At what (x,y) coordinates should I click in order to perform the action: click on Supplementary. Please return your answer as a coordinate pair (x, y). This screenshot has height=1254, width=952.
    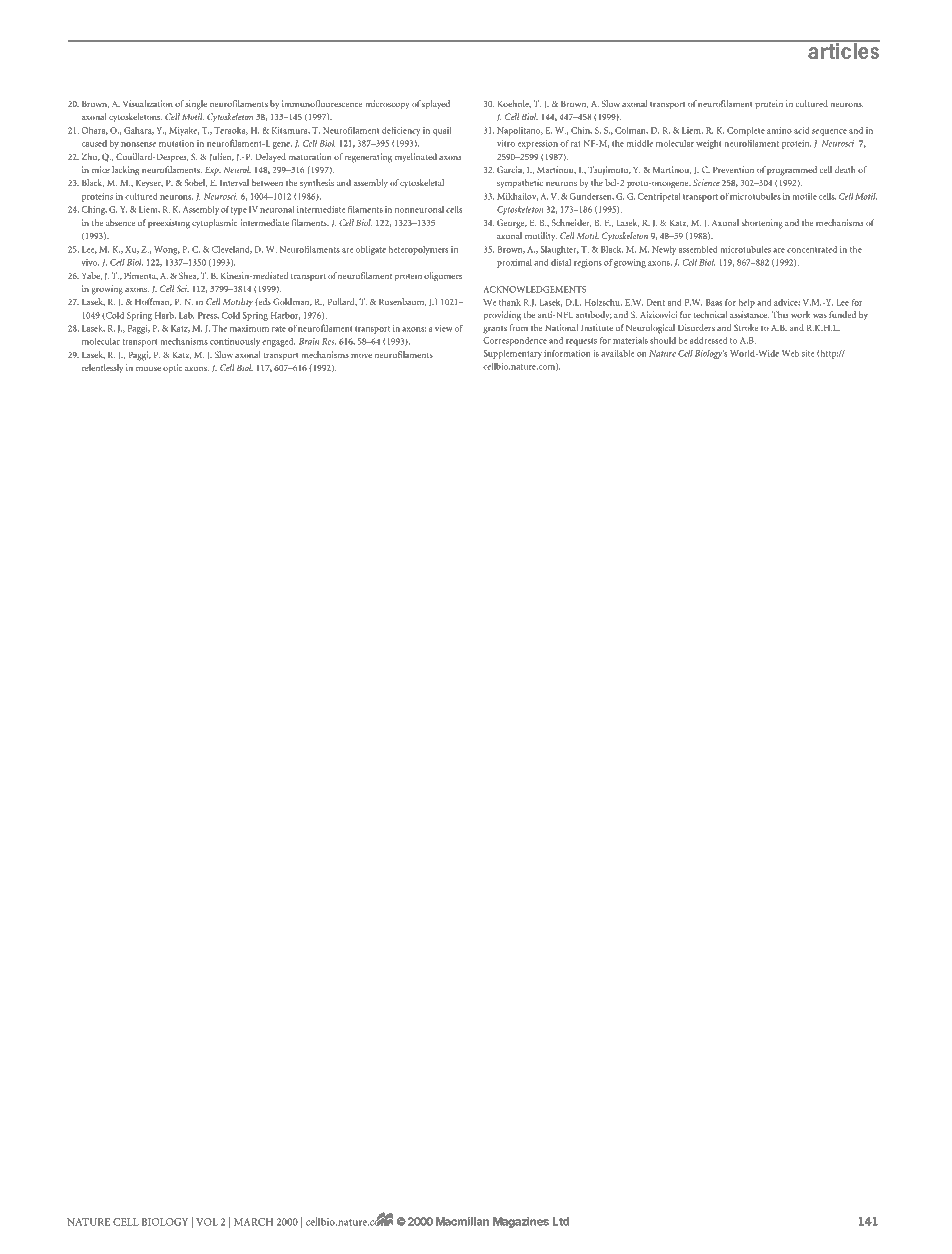
    Looking at the image, I should click on (512, 354).
